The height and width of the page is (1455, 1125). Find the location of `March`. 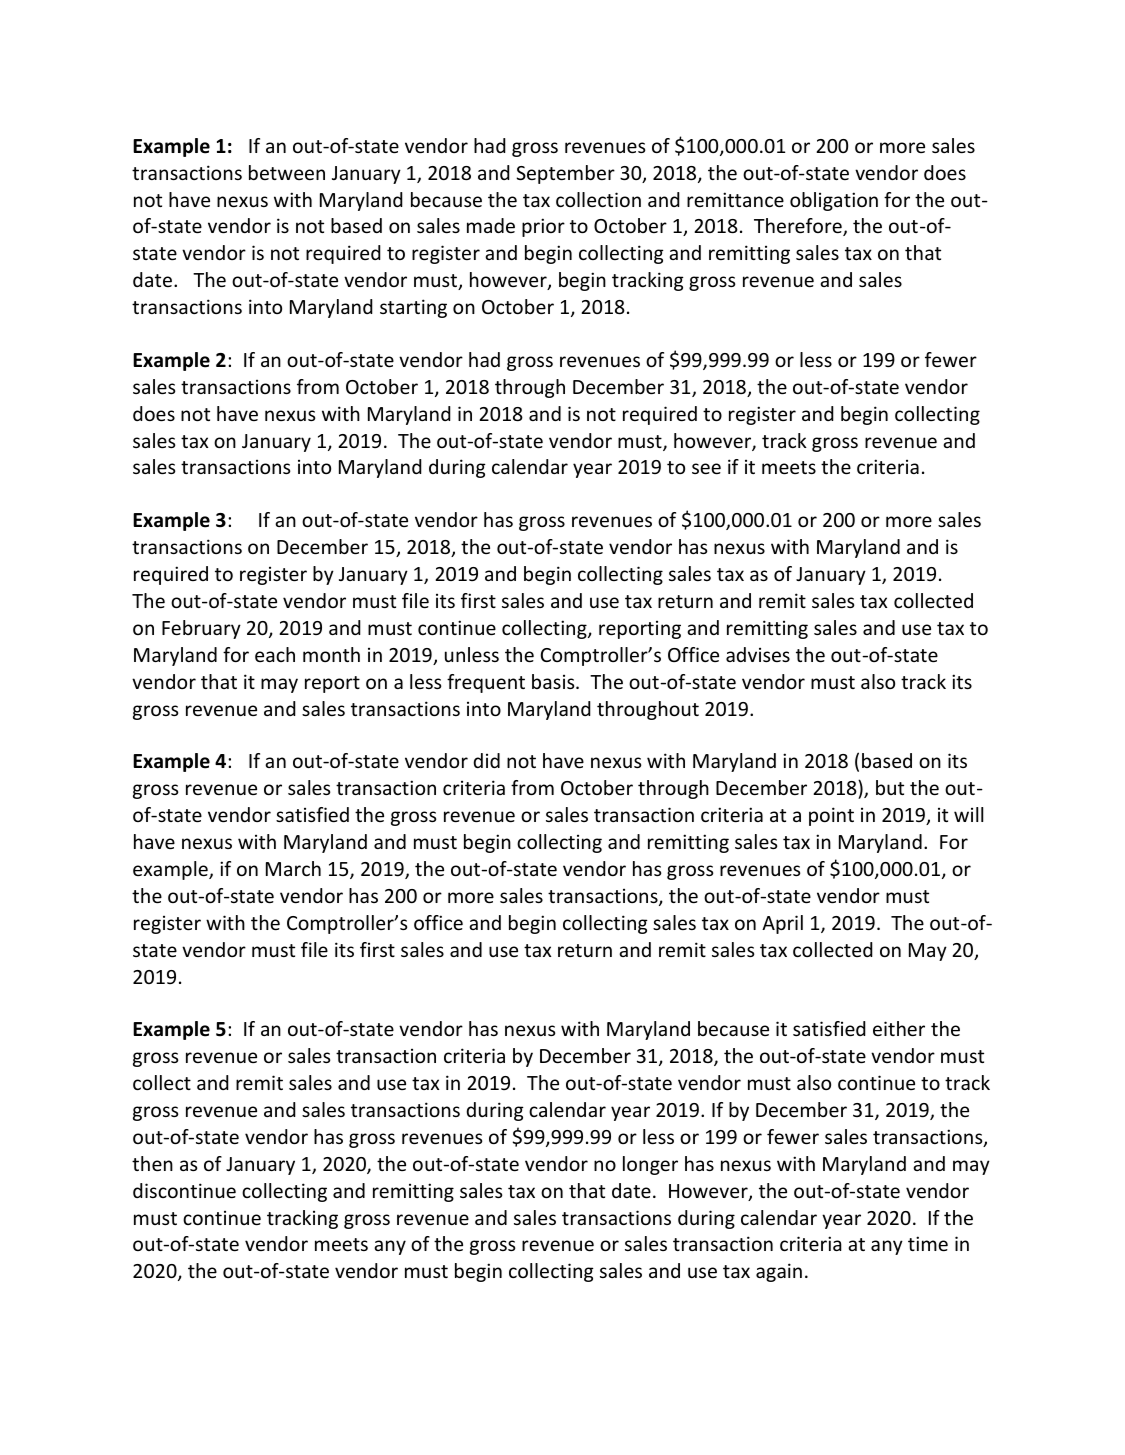

March is located at coordinates (293, 868).
